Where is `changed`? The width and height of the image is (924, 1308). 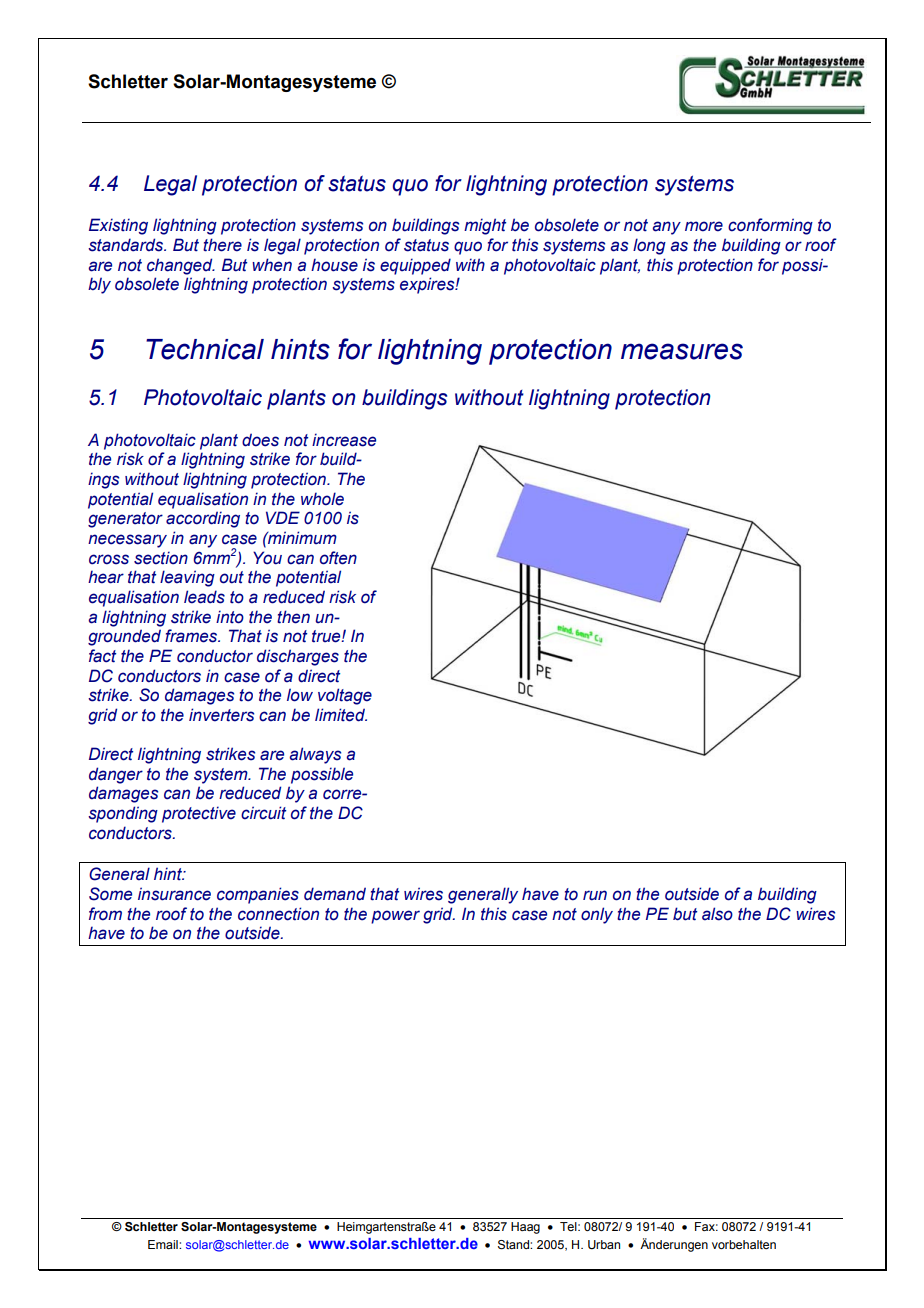
changed is located at coordinates (181, 266).
